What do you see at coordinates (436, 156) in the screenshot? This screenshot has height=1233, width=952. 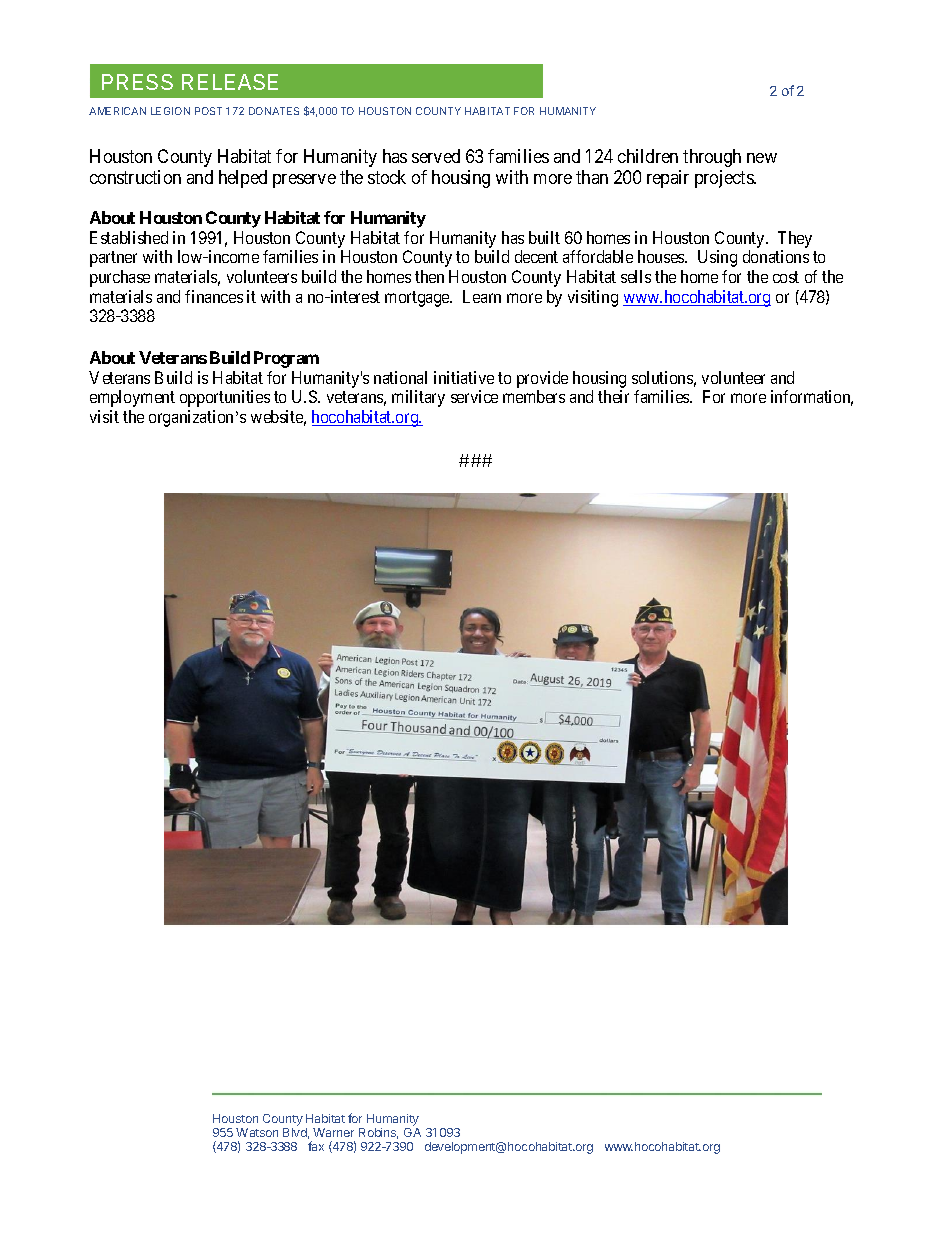 I see `served` at bounding box center [436, 156].
